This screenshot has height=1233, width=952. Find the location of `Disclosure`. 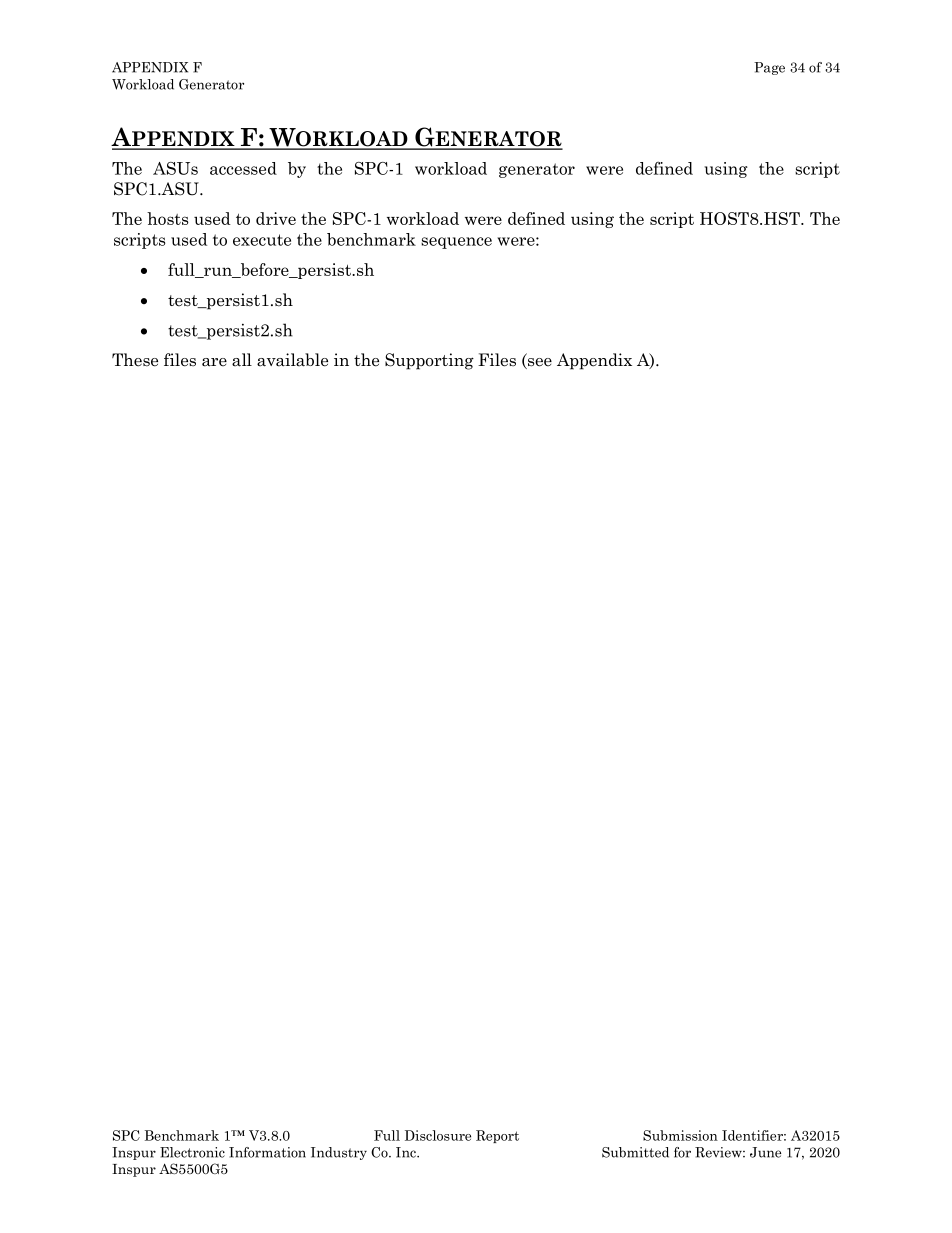

Disclosure is located at coordinates (438, 1135).
